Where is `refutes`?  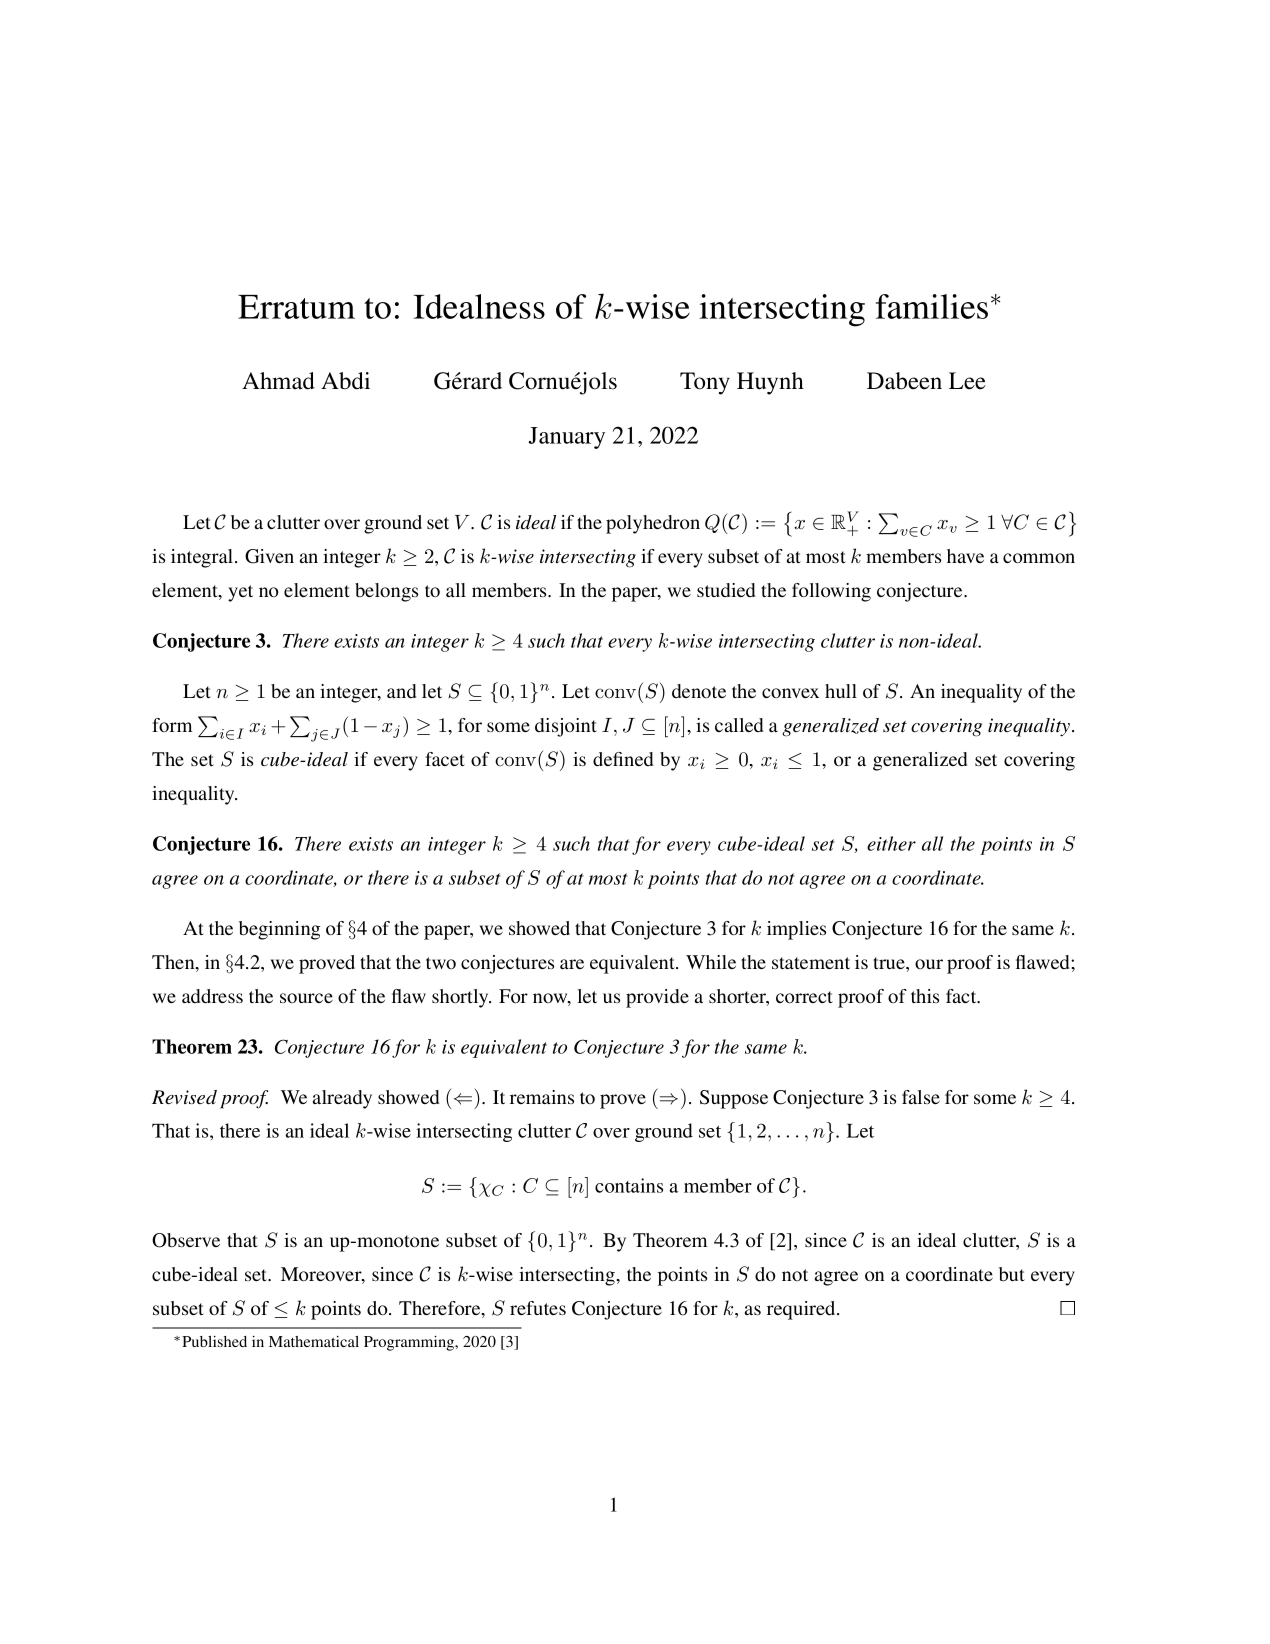
refutes is located at coordinates (538, 1308).
